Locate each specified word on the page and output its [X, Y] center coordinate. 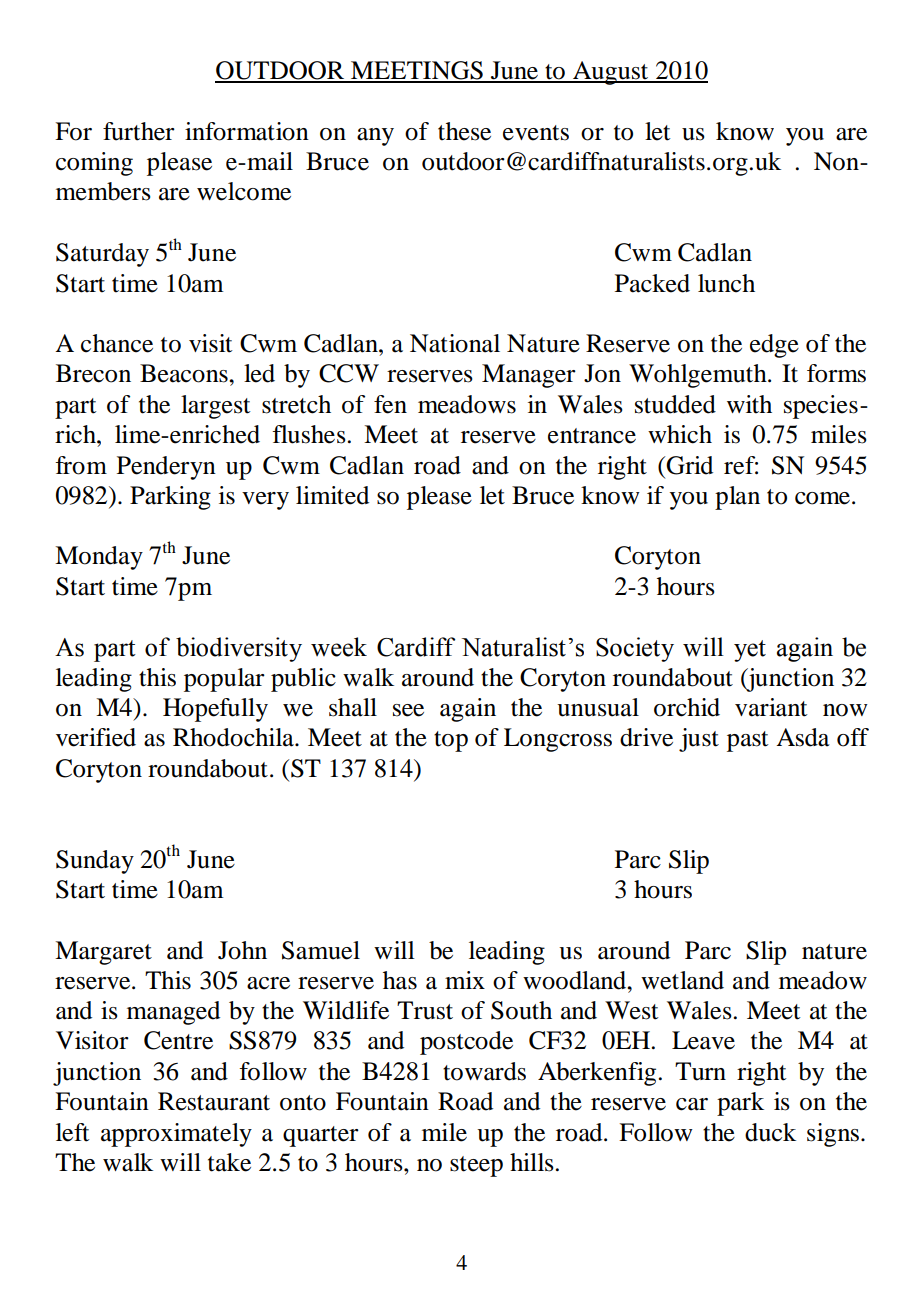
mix [465, 980]
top [451, 741]
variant [771, 707]
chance [117, 343]
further [139, 131]
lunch [726, 283]
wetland [682, 980]
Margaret [103, 953]
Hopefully [215, 710]
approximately [176, 1135]
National [455, 343]
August [611, 73]
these [464, 131]
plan [737, 498]
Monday [99, 558]
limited [332, 495]
